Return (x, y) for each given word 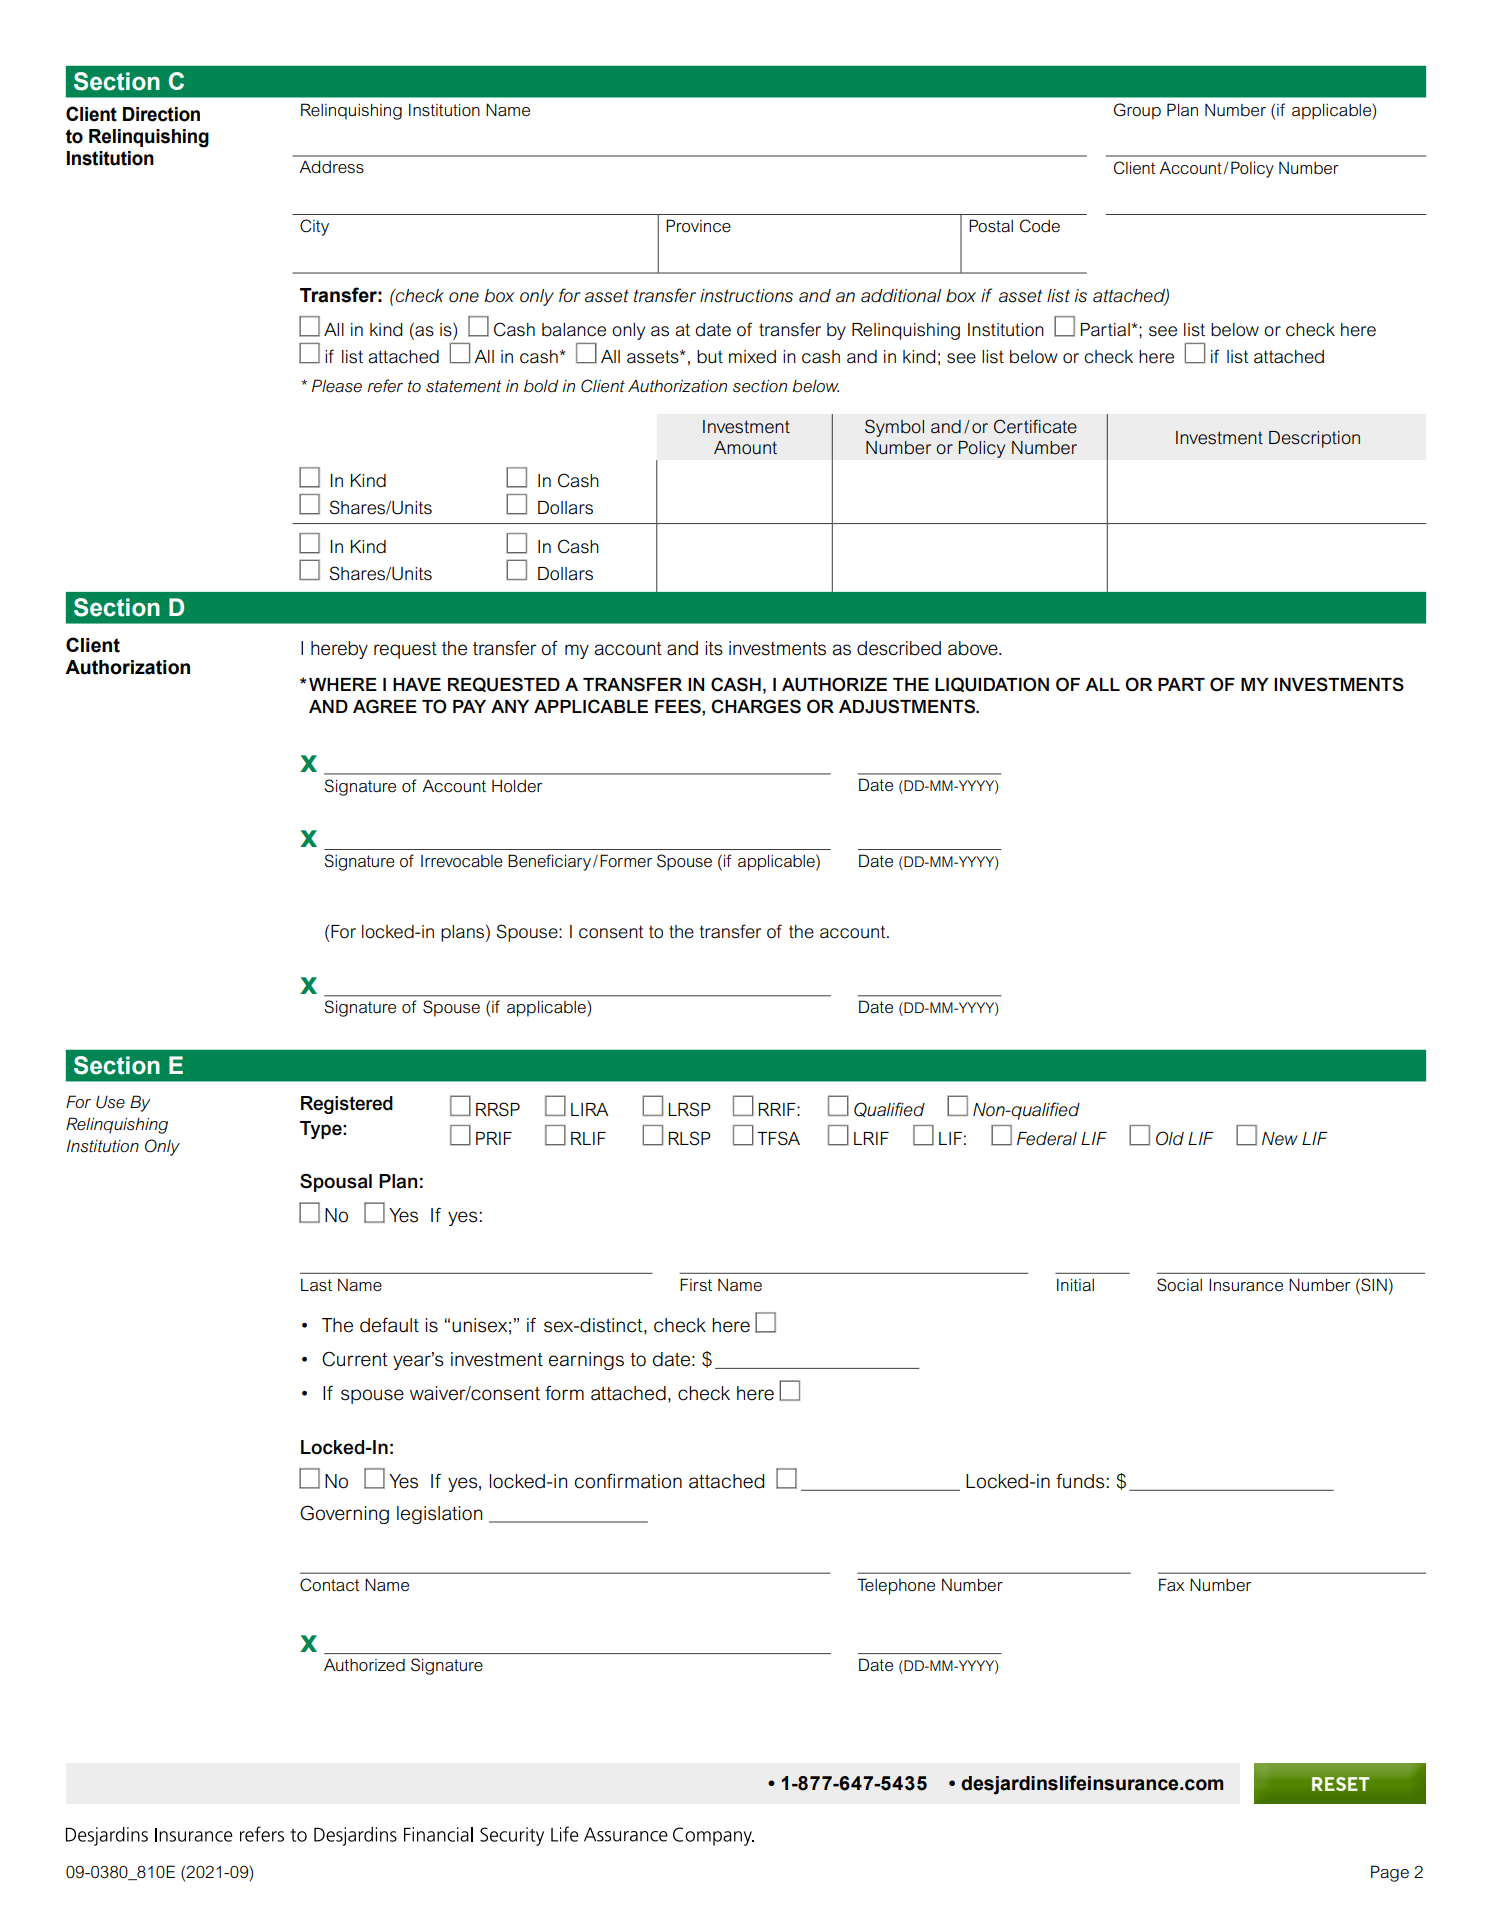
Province (698, 226)
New (1280, 1139)
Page (1390, 1873)
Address (331, 167)
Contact (330, 1585)
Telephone (896, 1586)
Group (1137, 111)
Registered (347, 1105)
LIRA (590, 1109)
